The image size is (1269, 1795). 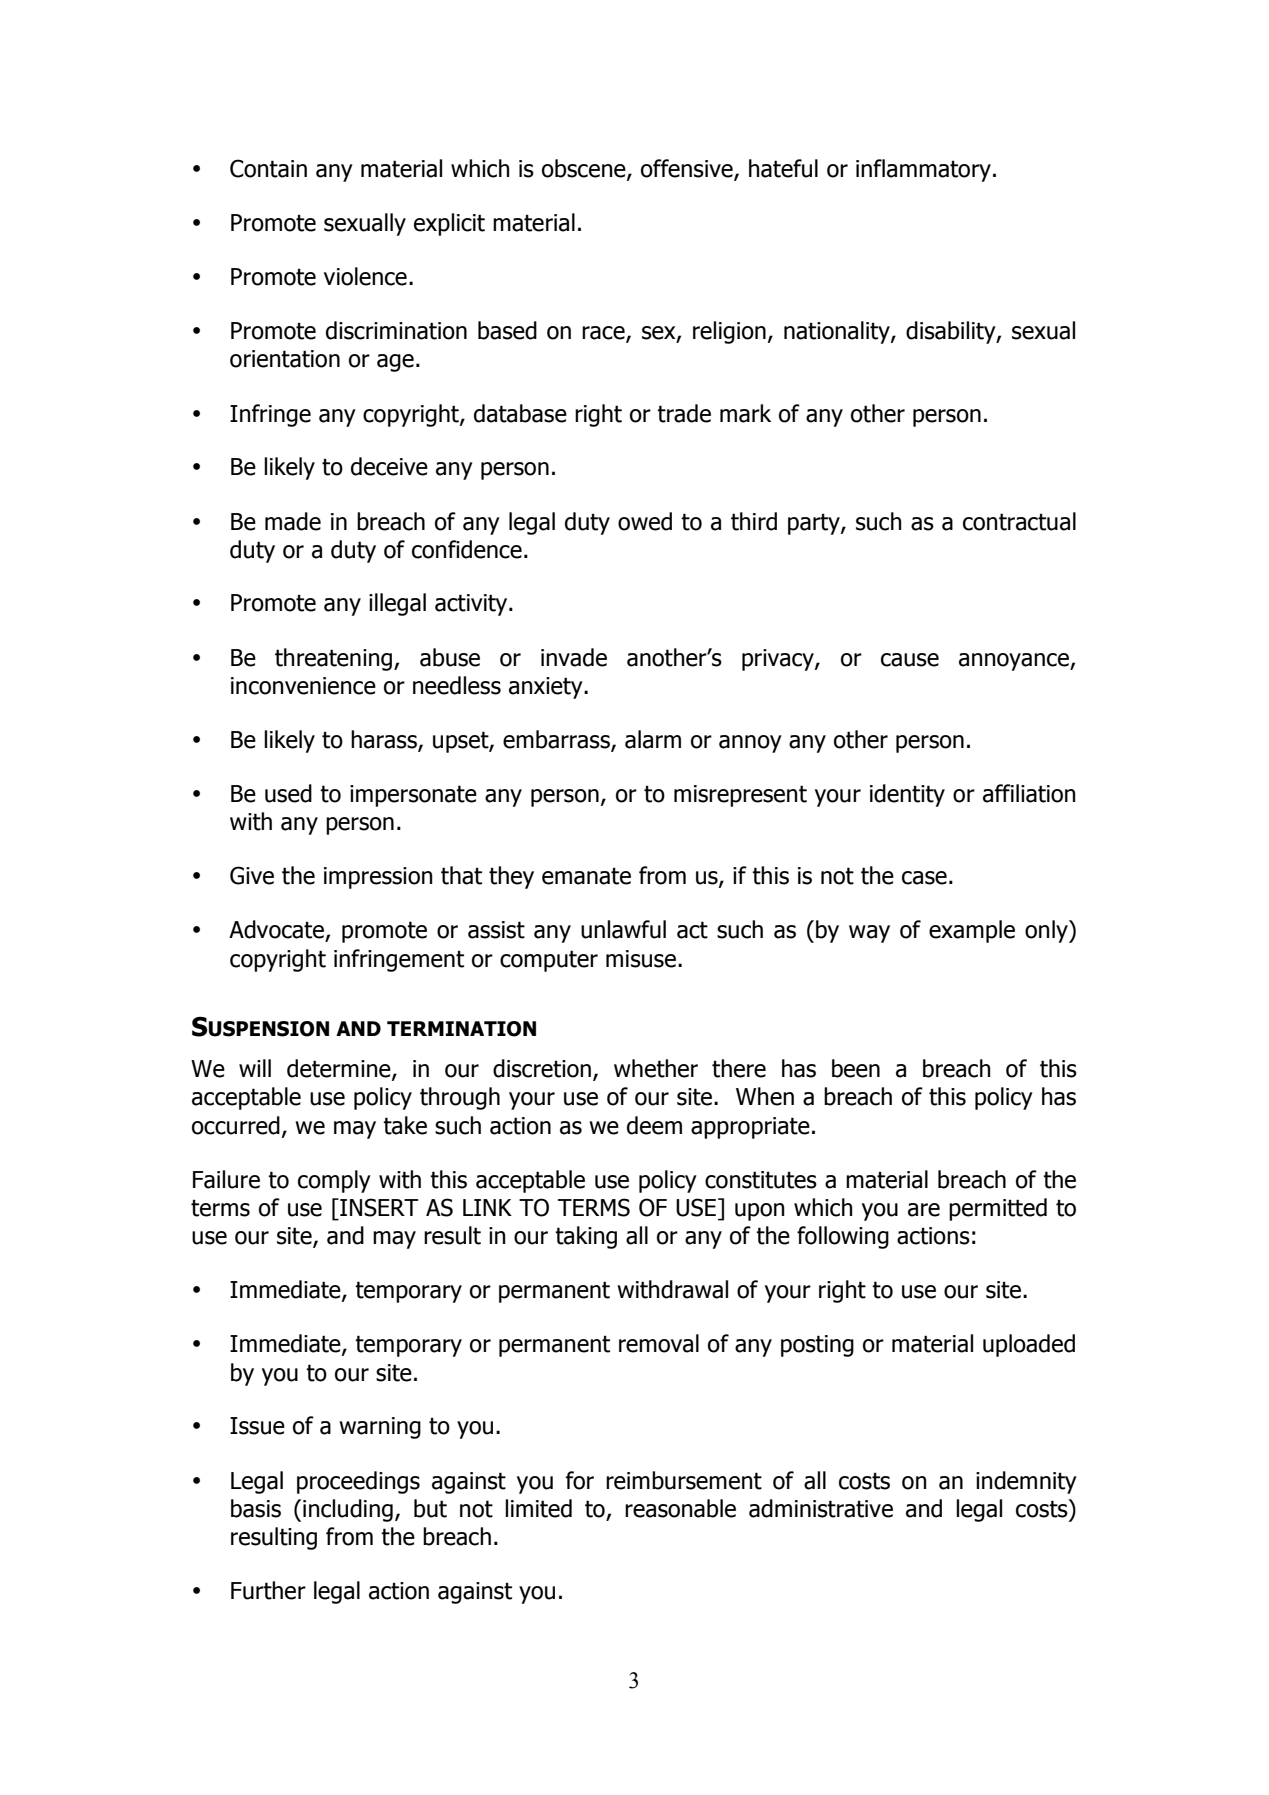 What do you see at coordinates (1026, 1482) in the document?
I see `indemnity` at bounding box center [1026, 1482].
